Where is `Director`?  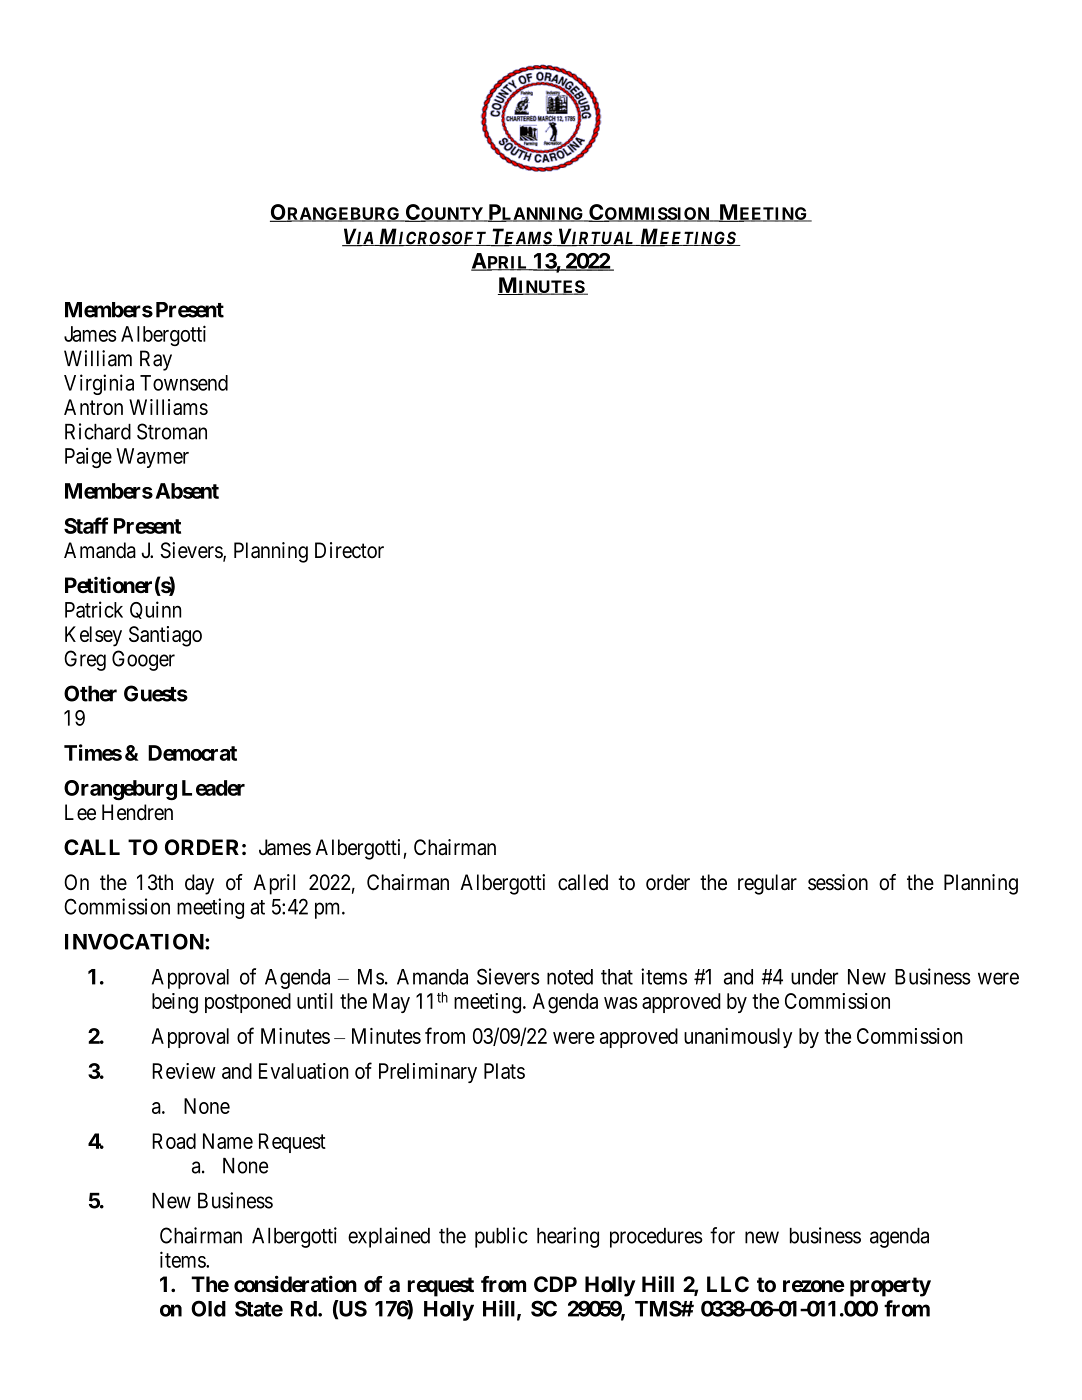
Director is located at coordinates (349, 550).
